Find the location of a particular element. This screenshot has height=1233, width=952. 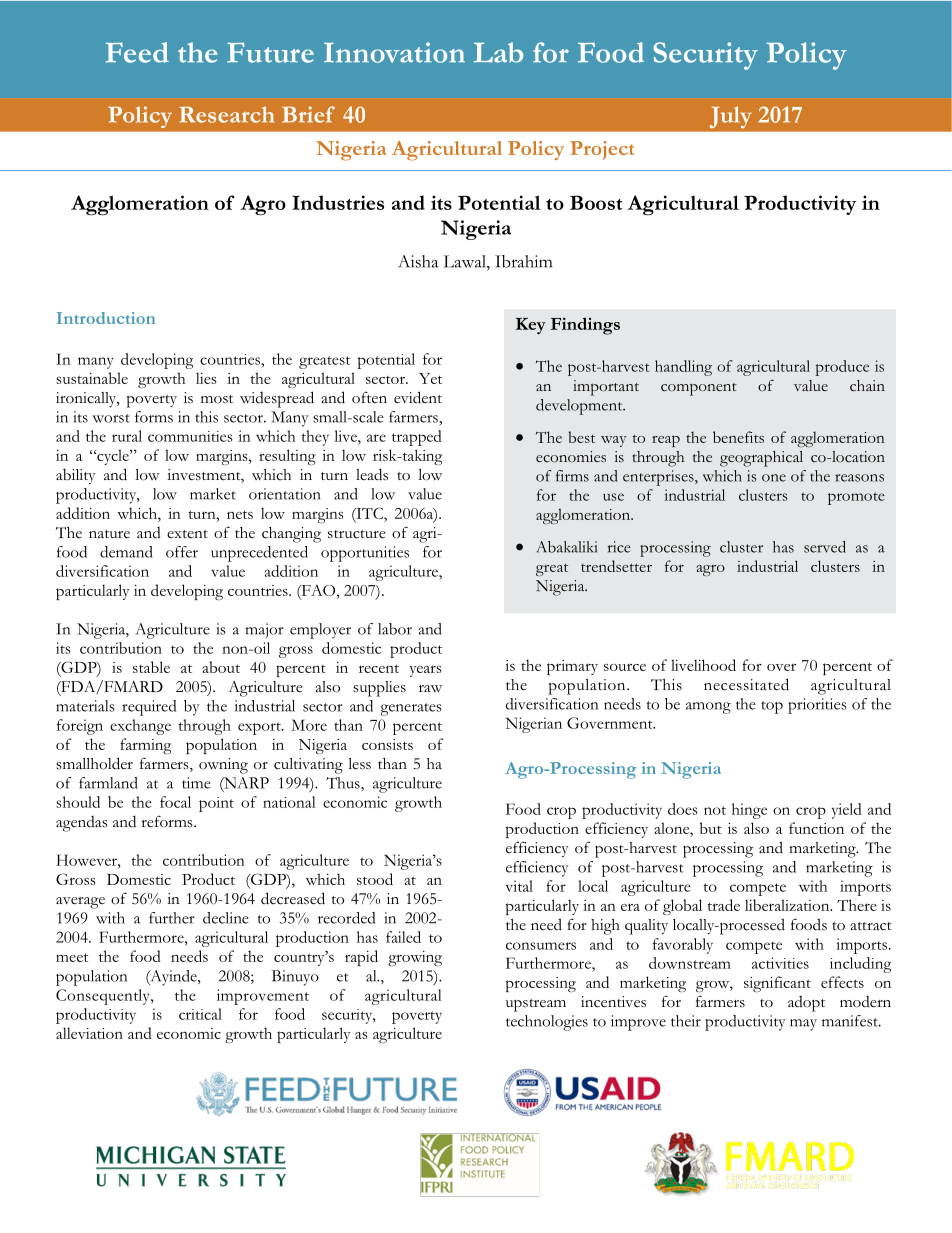

required is located at coordinates (149, 708).
